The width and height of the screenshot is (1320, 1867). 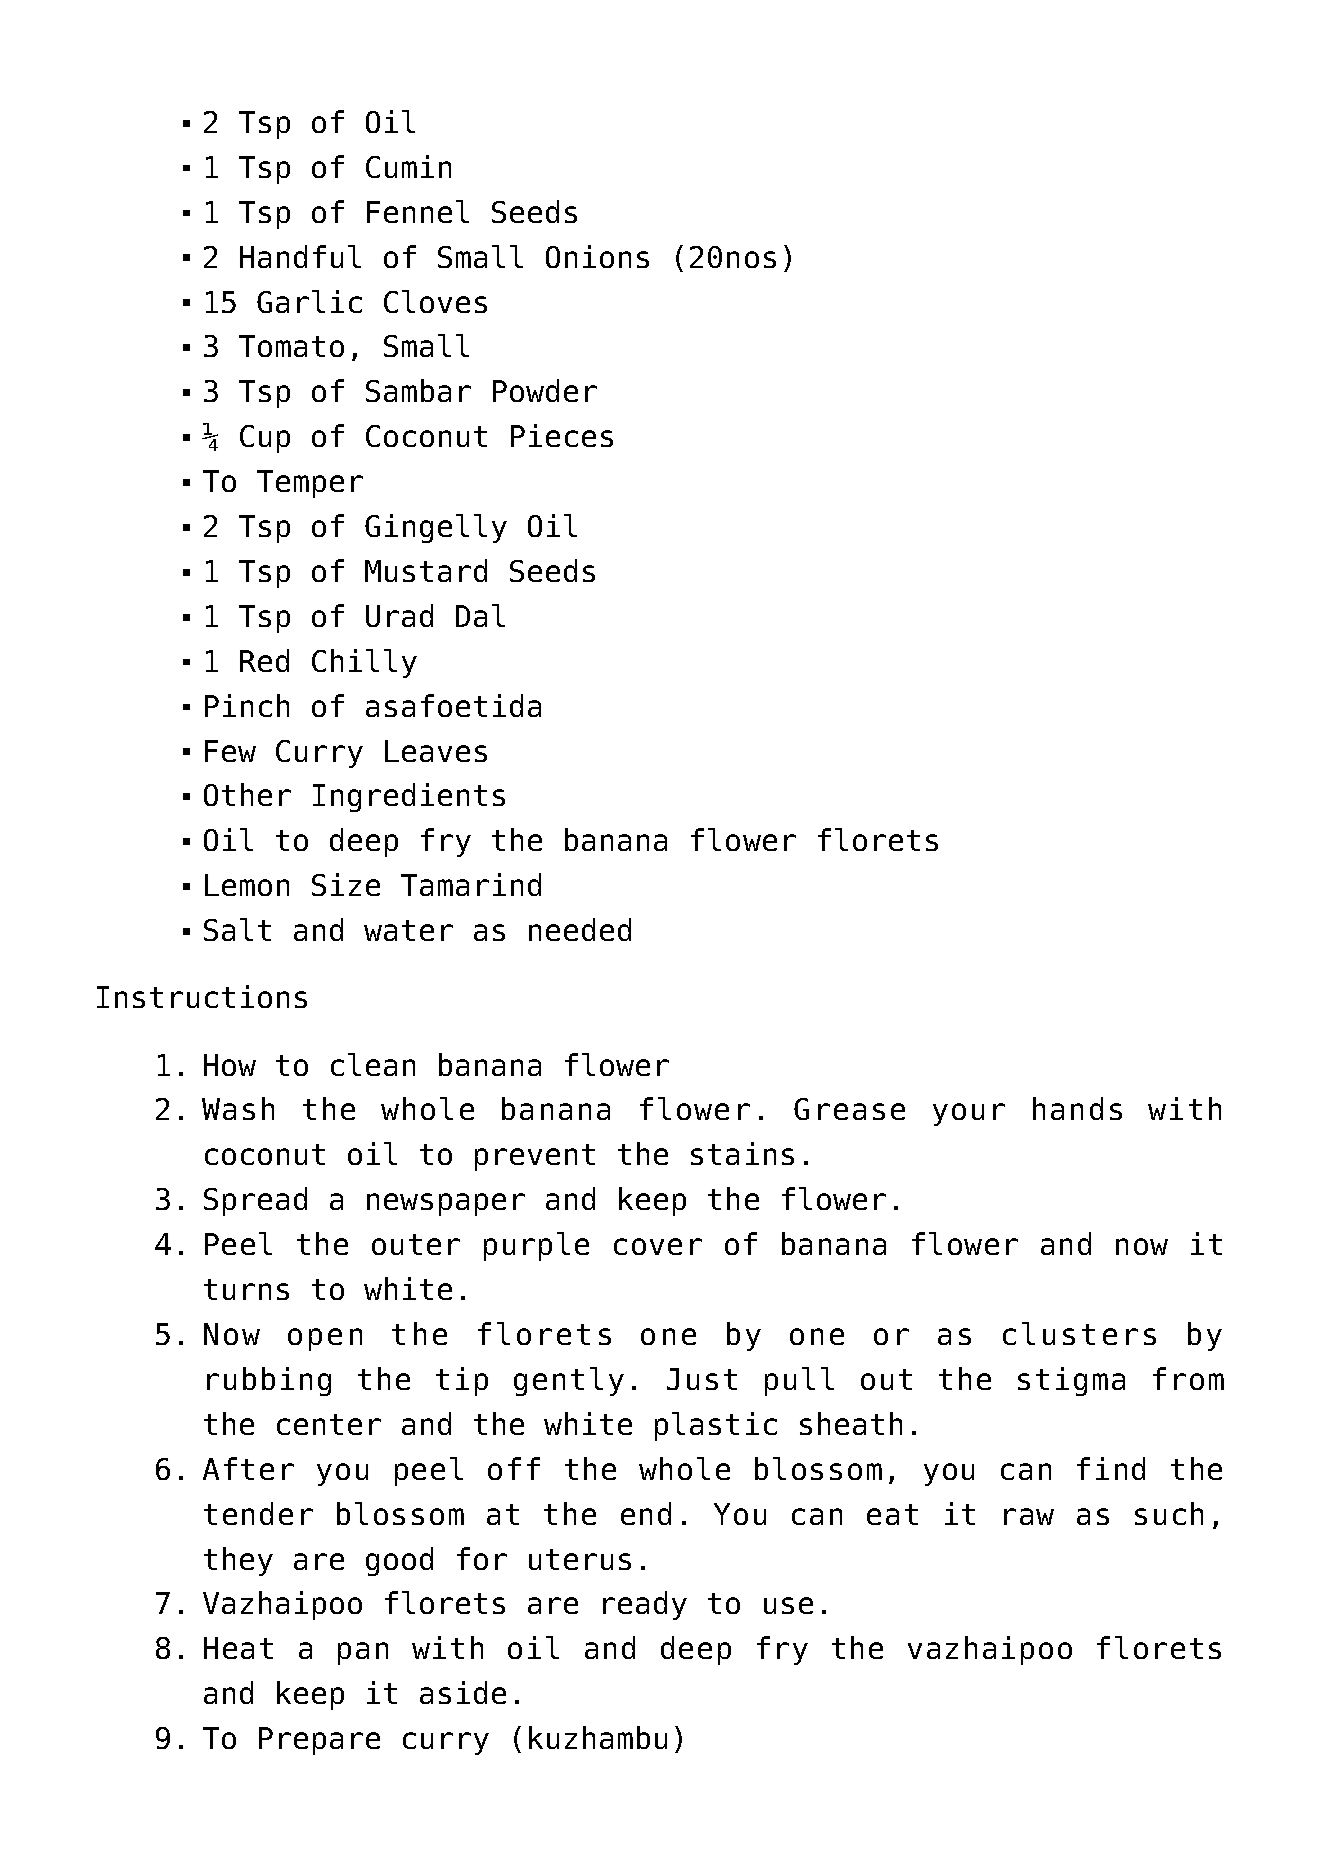 What do you see at coordinates (1077, 1108) in the screenshot?
I see `hands` at bounding box center [1077, 1108].
